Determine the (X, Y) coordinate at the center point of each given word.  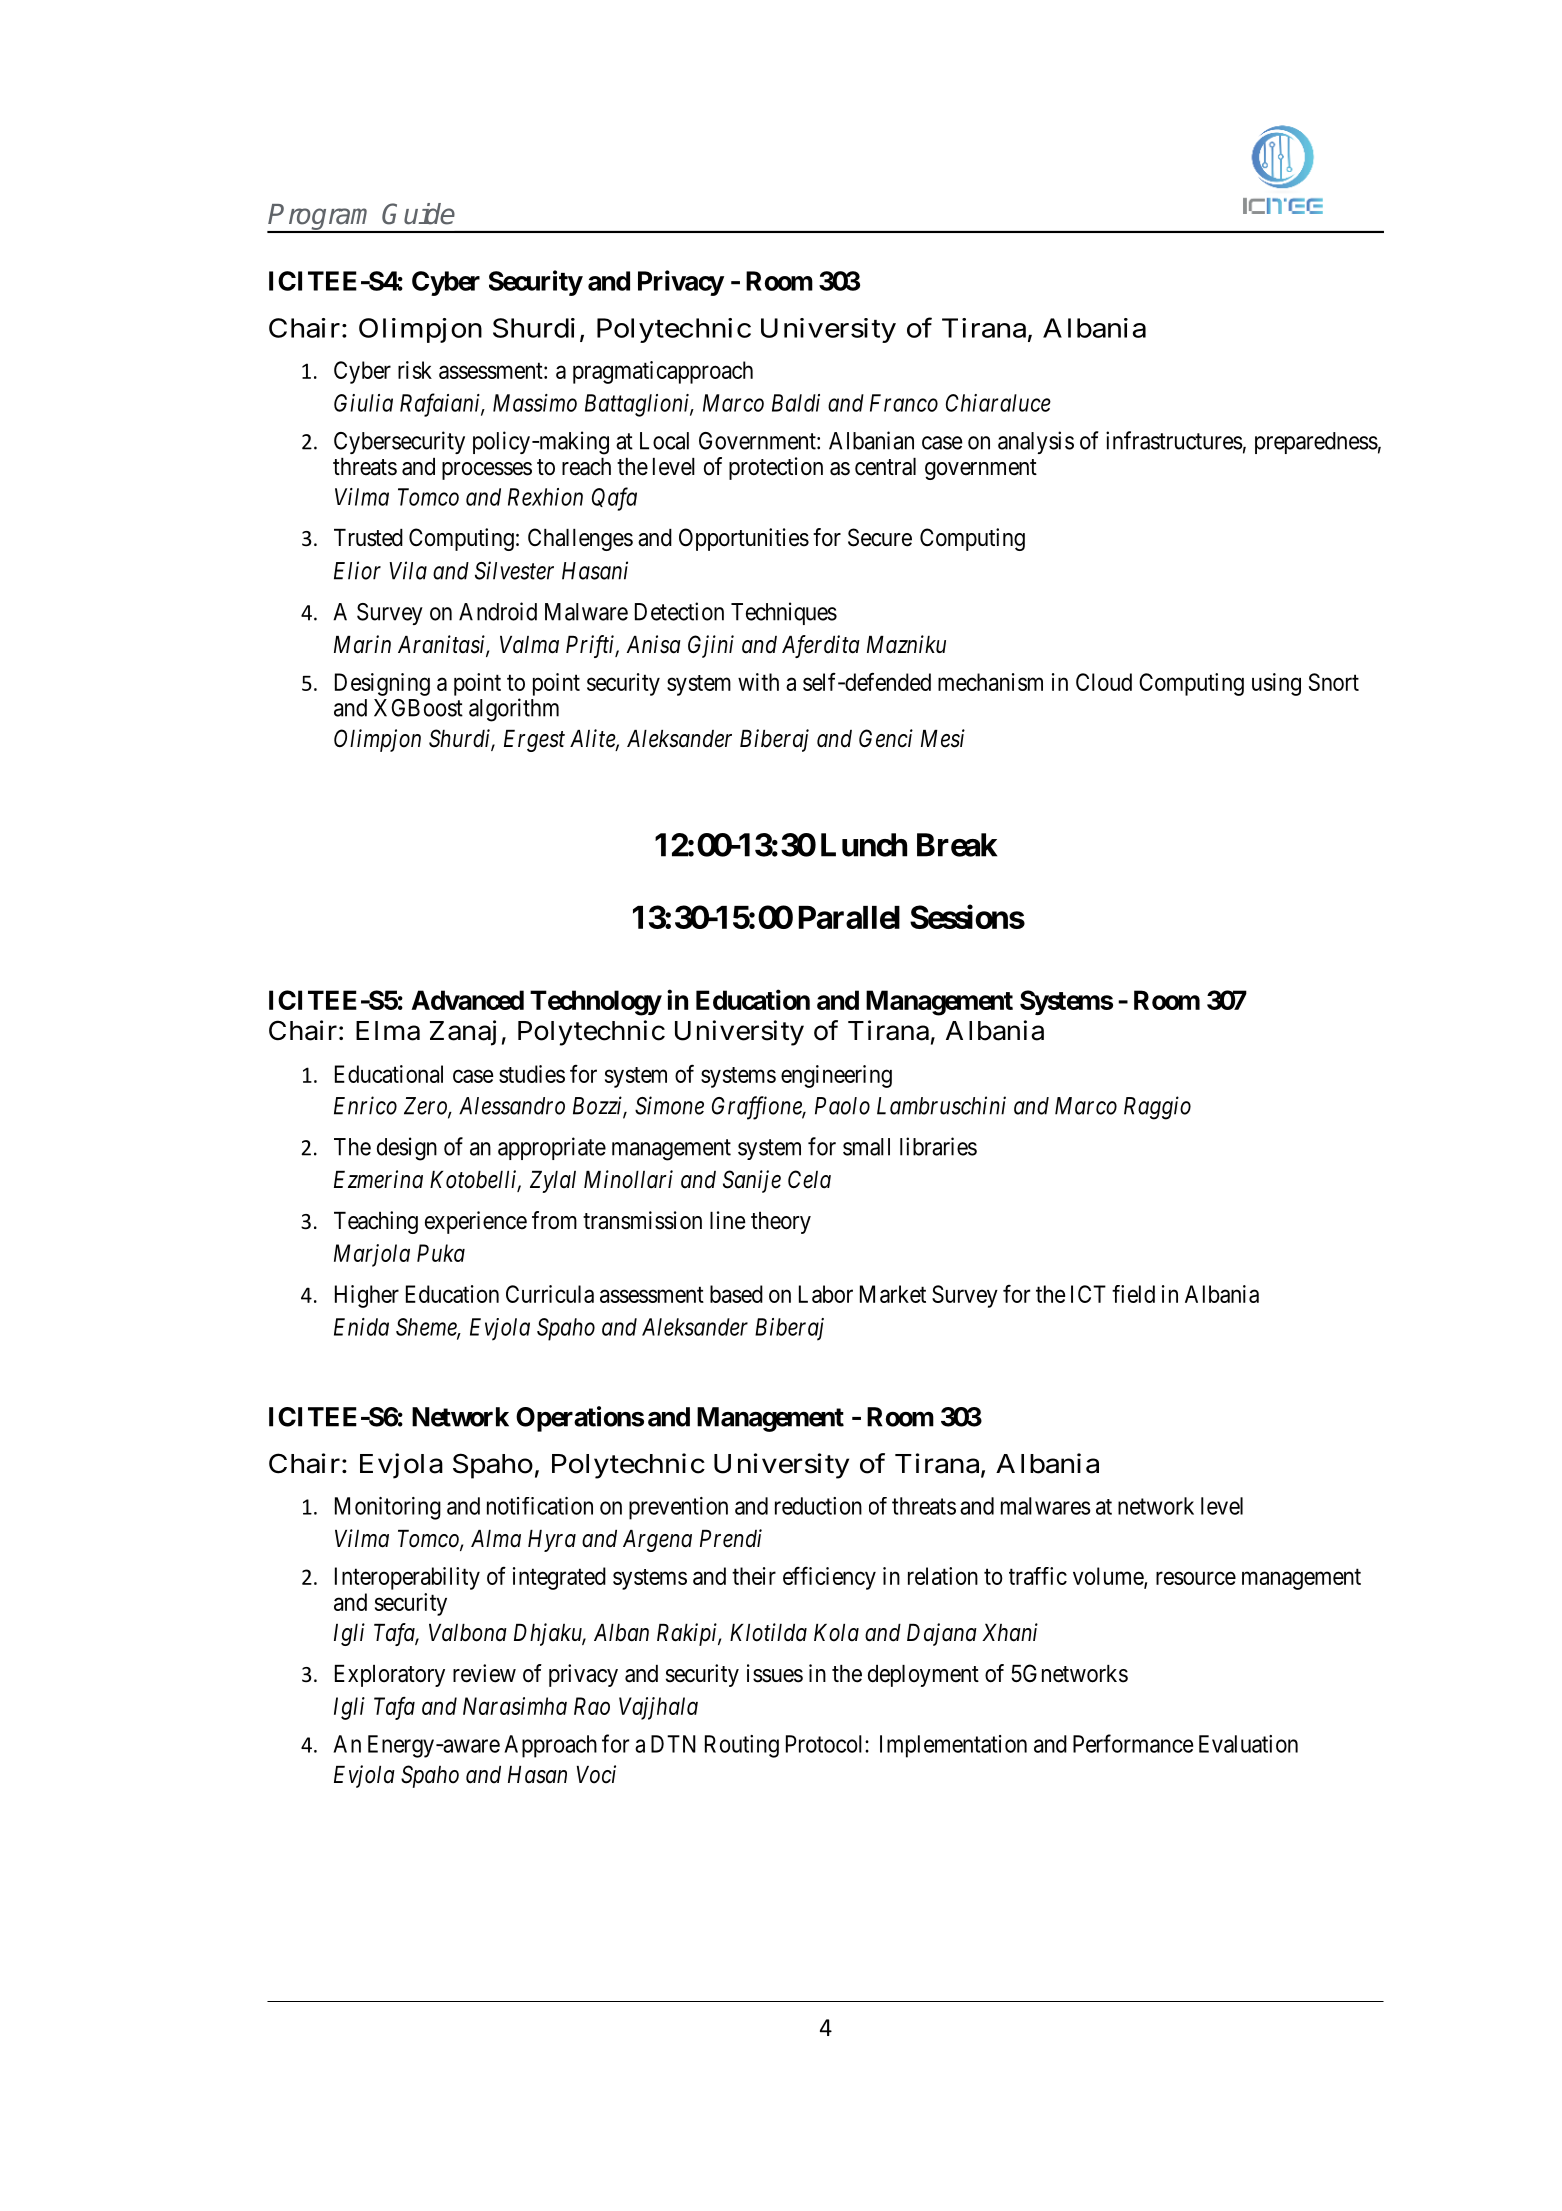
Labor (826, 1294)
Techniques (784, 613)
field (1133, 1294)
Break (957, 845)
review (484, 1673)
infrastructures (1174, 440)
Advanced (468, 1000)
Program (322, 218)
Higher (367, 1296)
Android (498, 611)
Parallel (849, 917)
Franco (904, 403)
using (1276, 684)
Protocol (826, 1744)
